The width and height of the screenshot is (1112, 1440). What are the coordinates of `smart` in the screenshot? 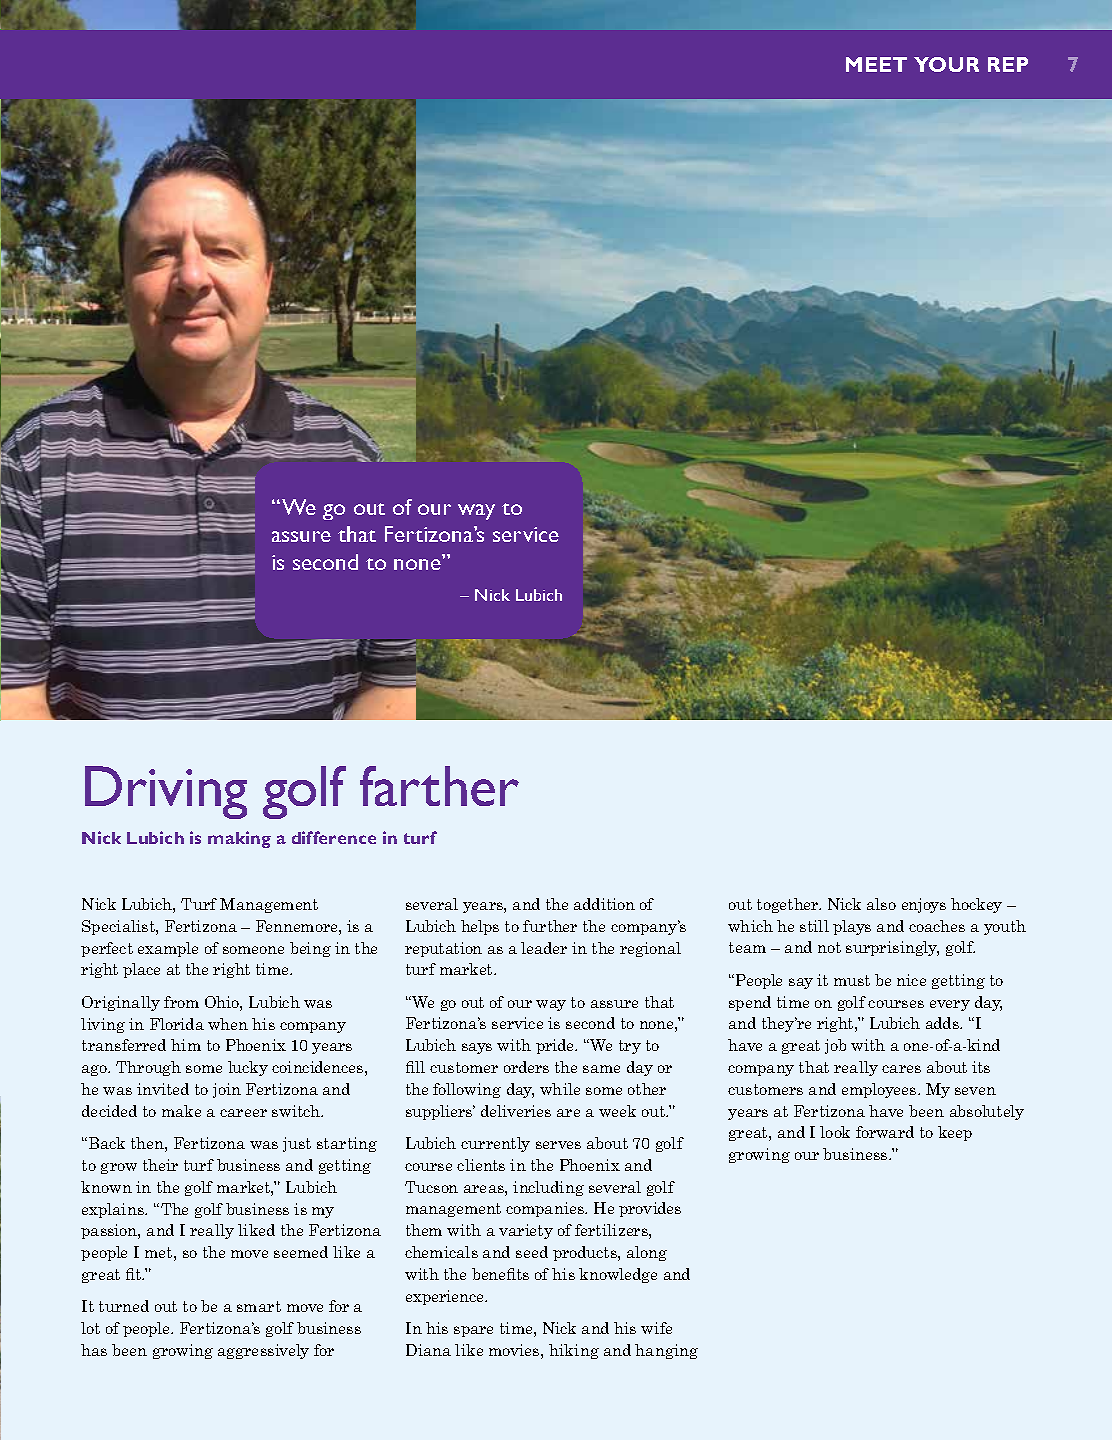 It's located at (259, 1306).
